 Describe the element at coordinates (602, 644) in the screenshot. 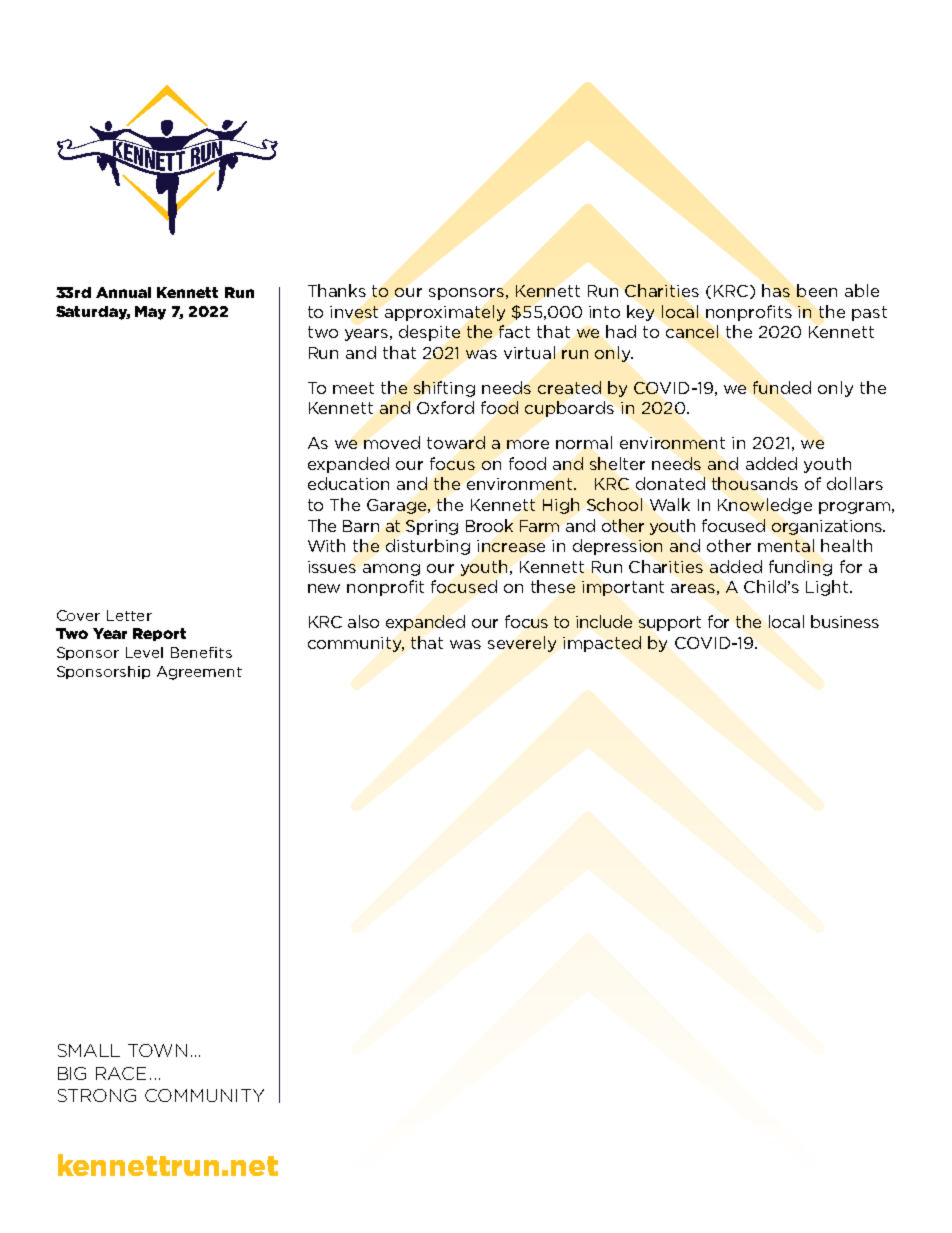

I see `impacted` at that location.
